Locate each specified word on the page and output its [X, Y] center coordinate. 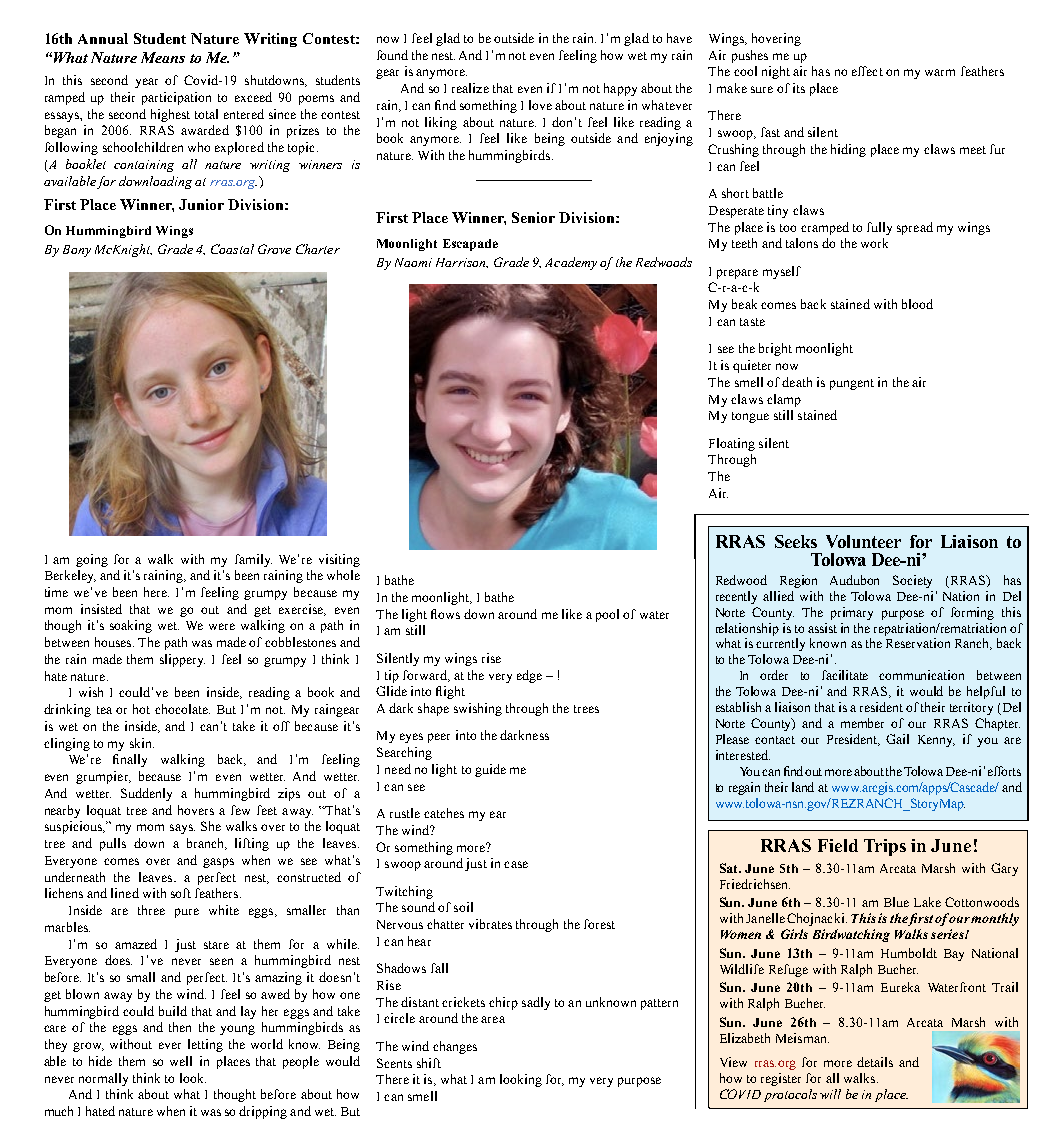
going [92, 560]
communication [921, 675]
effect [867, 71]
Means [163, 57]
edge [529, 676]
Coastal [232, 249]
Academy [571, 263]
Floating [732, 444]
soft [181, 893]
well [181, 1061]
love [540, 105]
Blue [896, 902]
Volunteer [863, 541]
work [874, 243]
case [516, 864]
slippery [182, 660]
